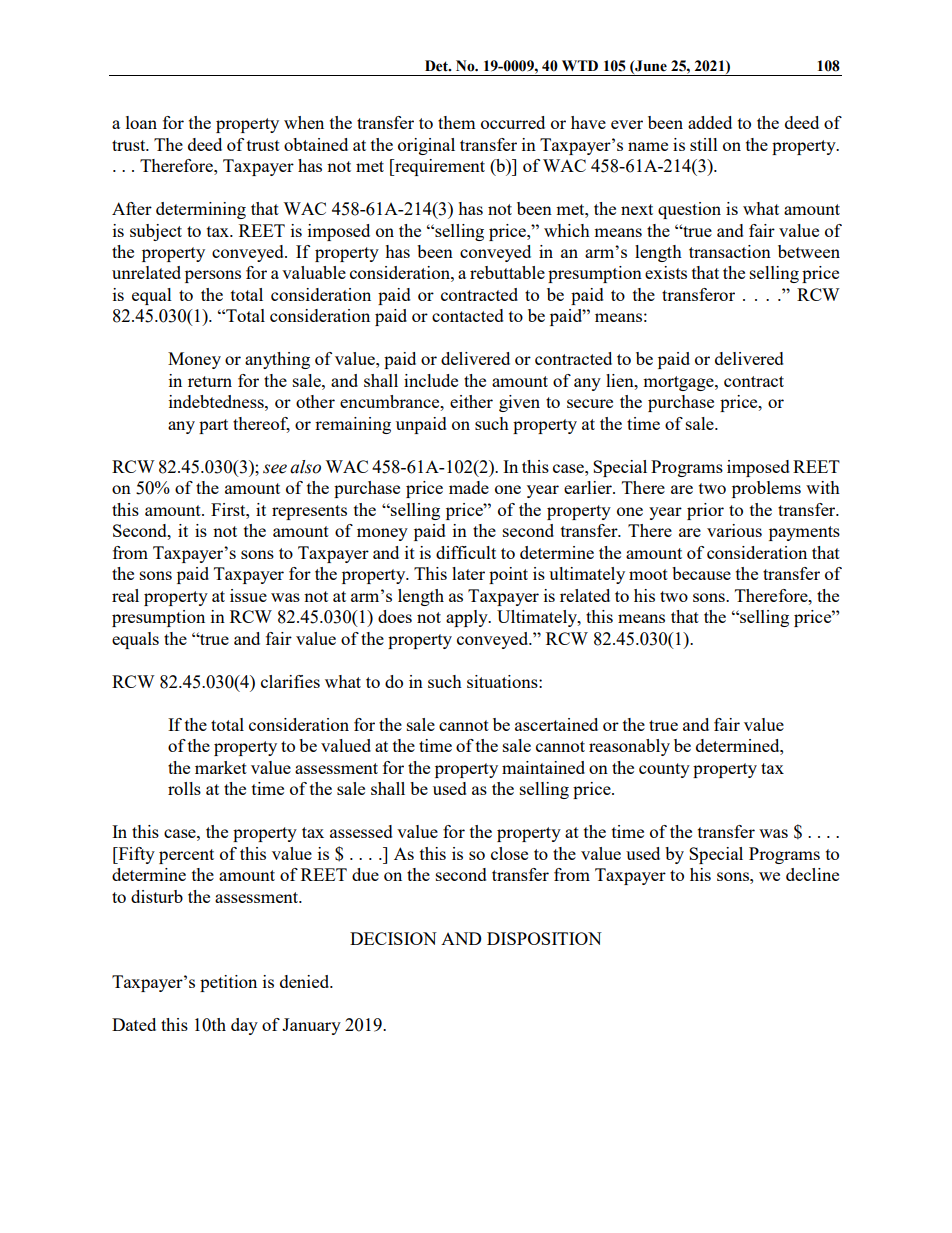  What do you see at coordinates (221, 767) in the screenshot?
I see `market` at bounding box center [221, 767].
